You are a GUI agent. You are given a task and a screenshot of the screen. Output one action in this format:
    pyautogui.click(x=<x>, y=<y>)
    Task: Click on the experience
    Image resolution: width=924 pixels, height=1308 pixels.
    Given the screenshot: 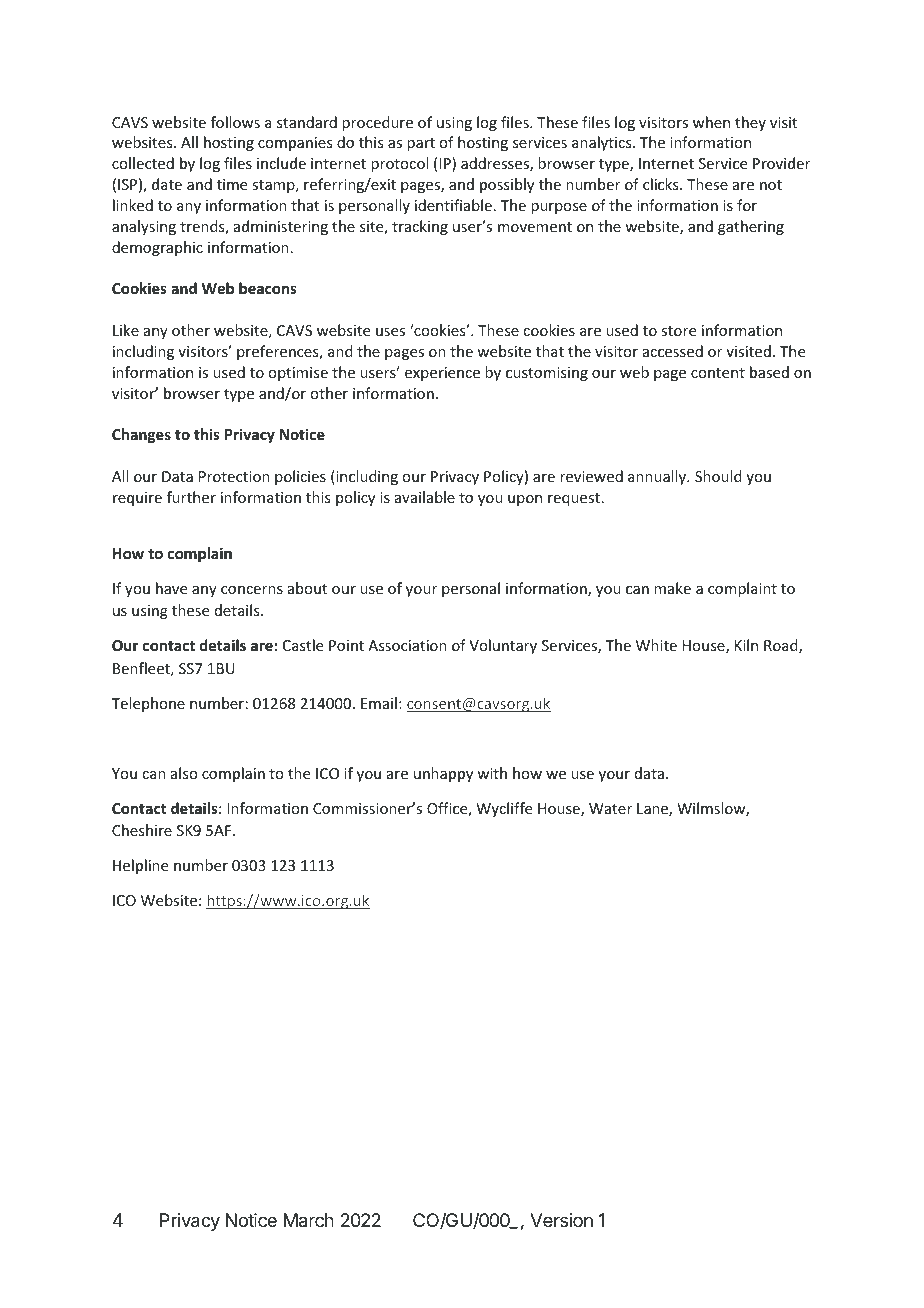 What is the action you would take?
    pyautogui.click(x=442, y=374)
